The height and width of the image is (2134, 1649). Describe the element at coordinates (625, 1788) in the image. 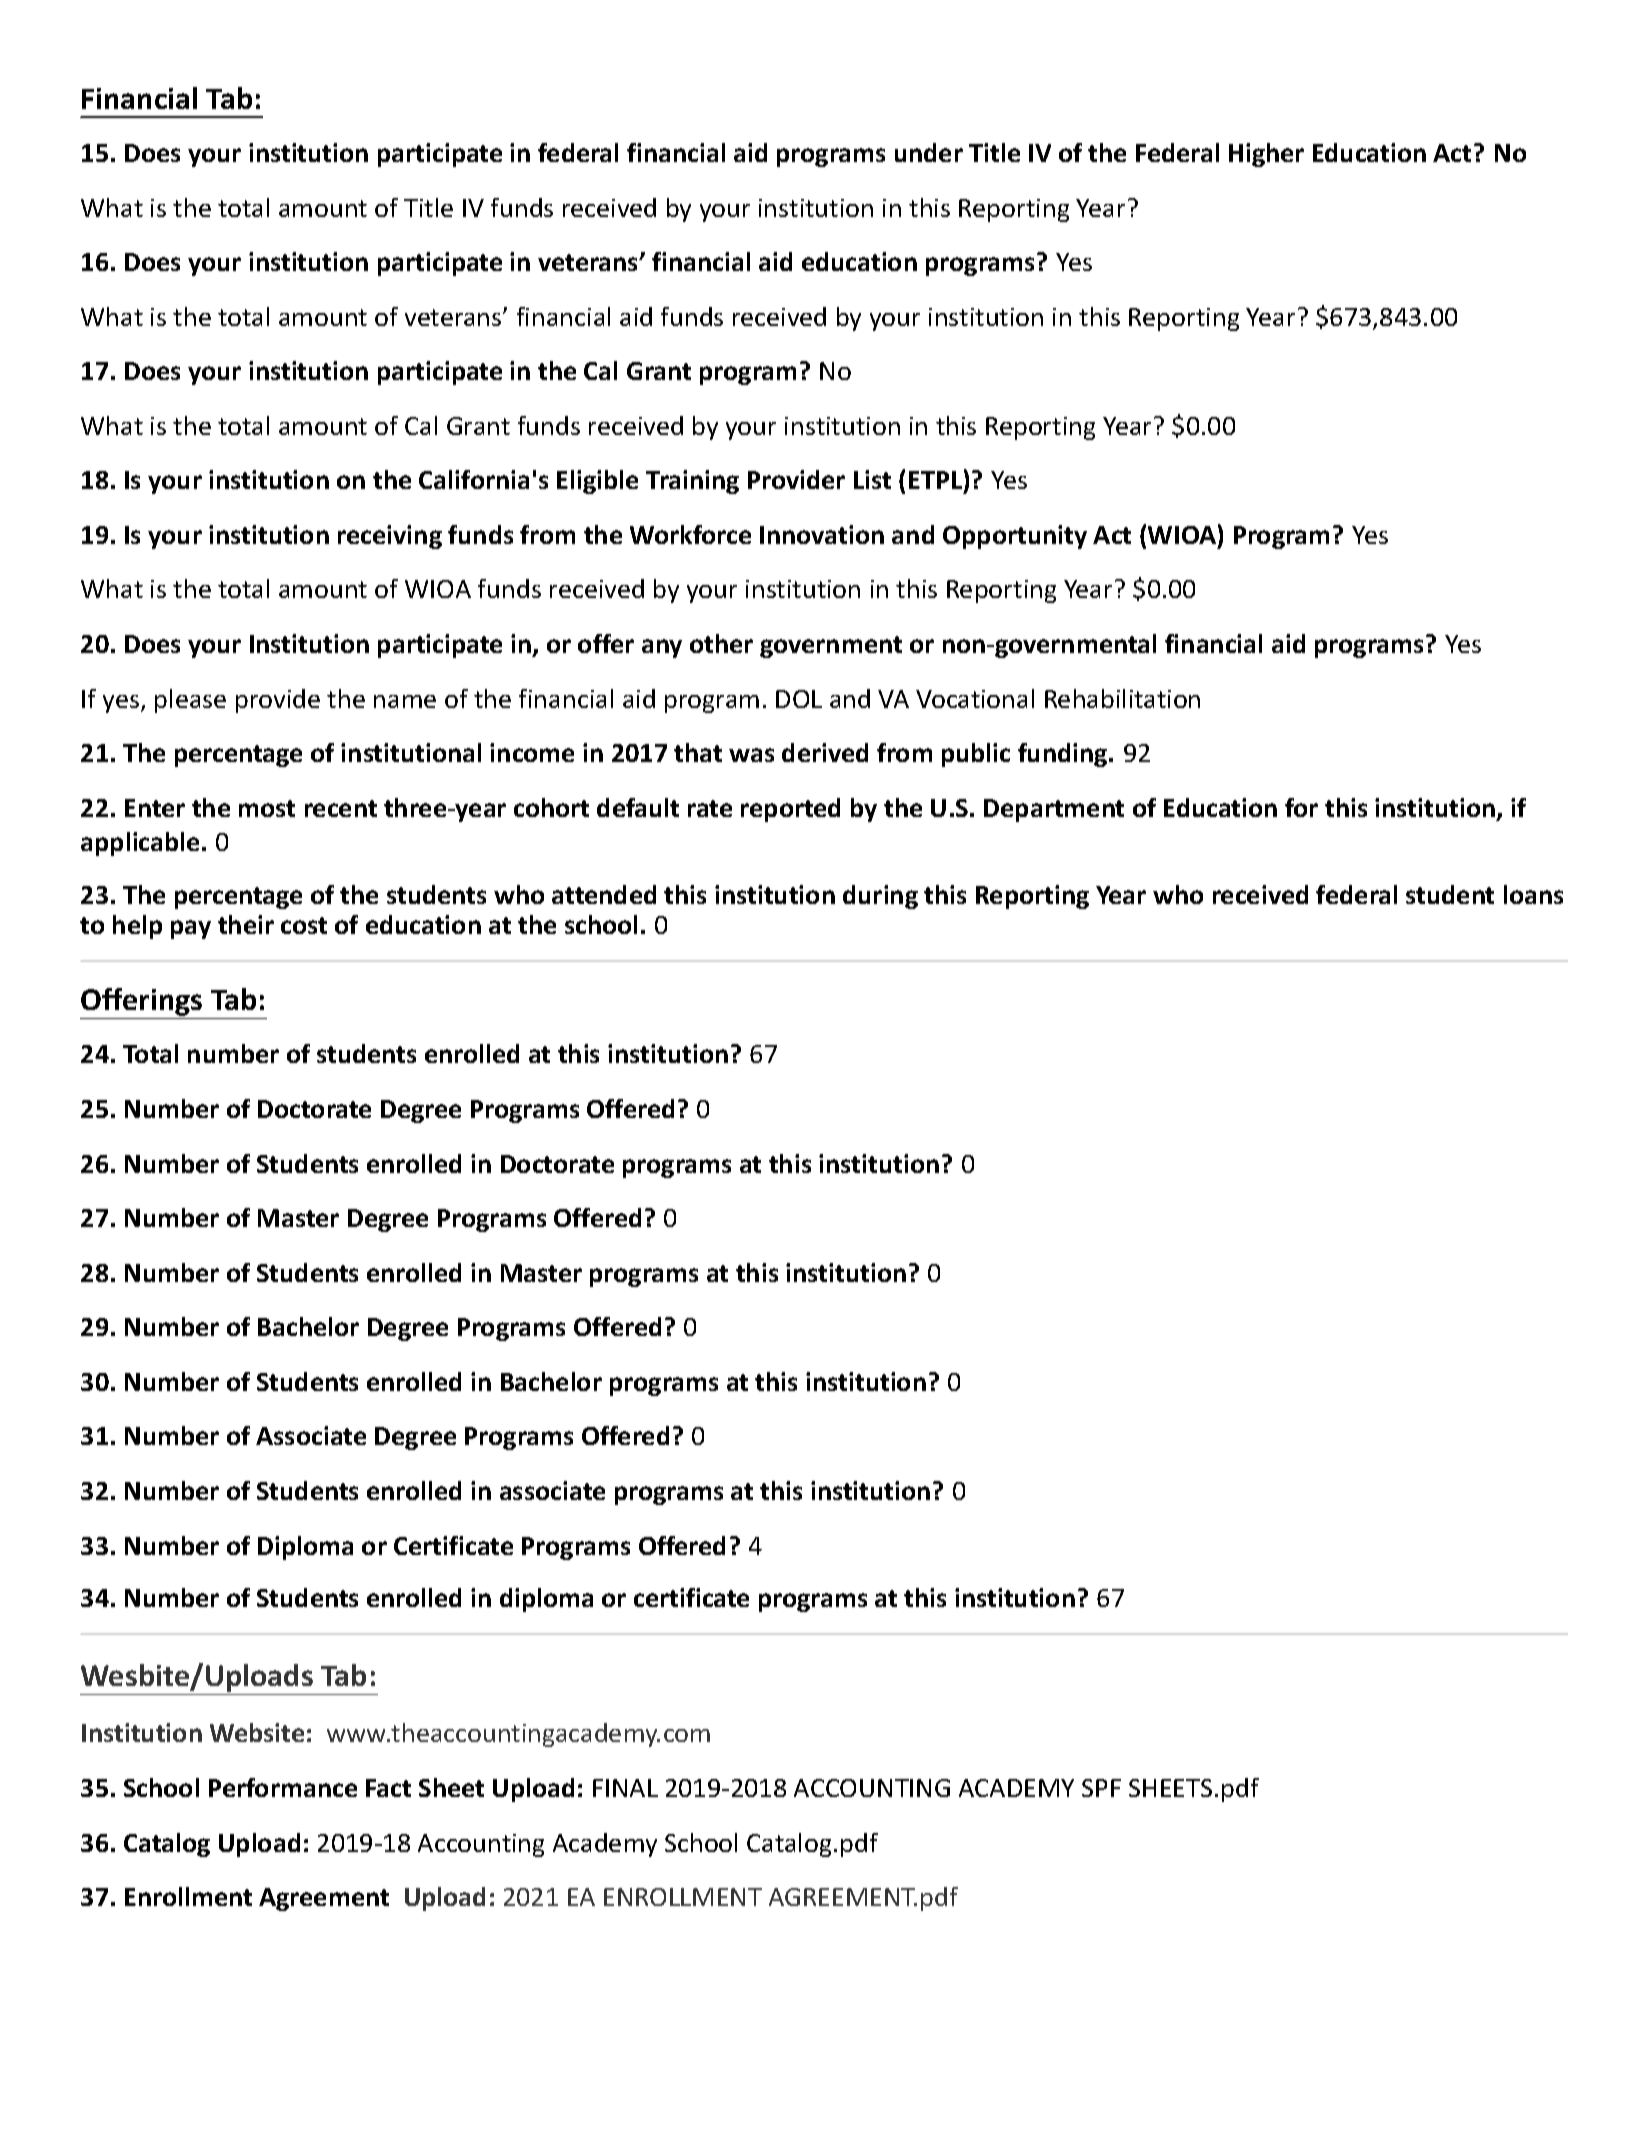

I see `FINAL` at that location.
